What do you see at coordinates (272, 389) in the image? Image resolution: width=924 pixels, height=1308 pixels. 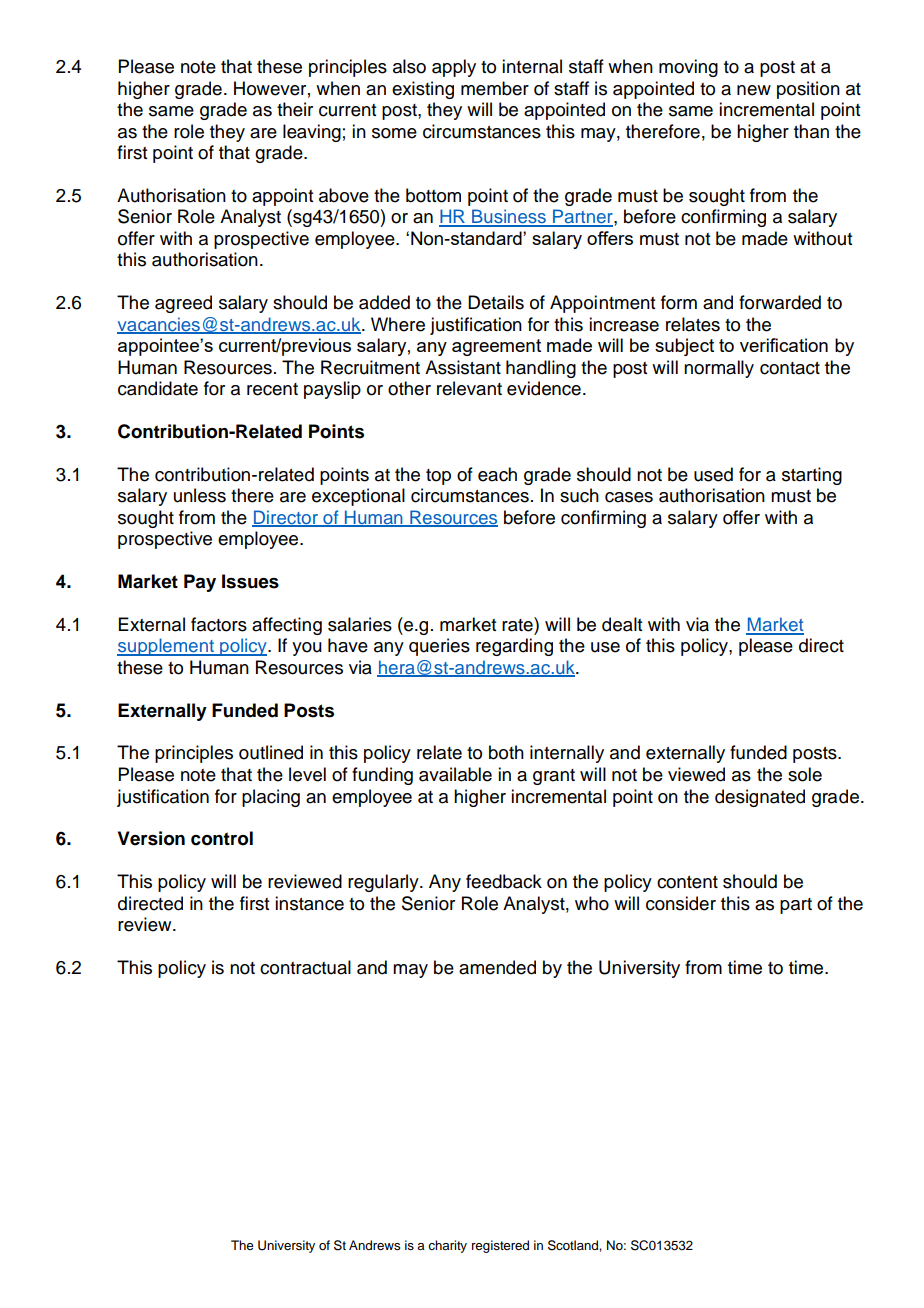 I see `recent` at bounding box center [272, 389].
